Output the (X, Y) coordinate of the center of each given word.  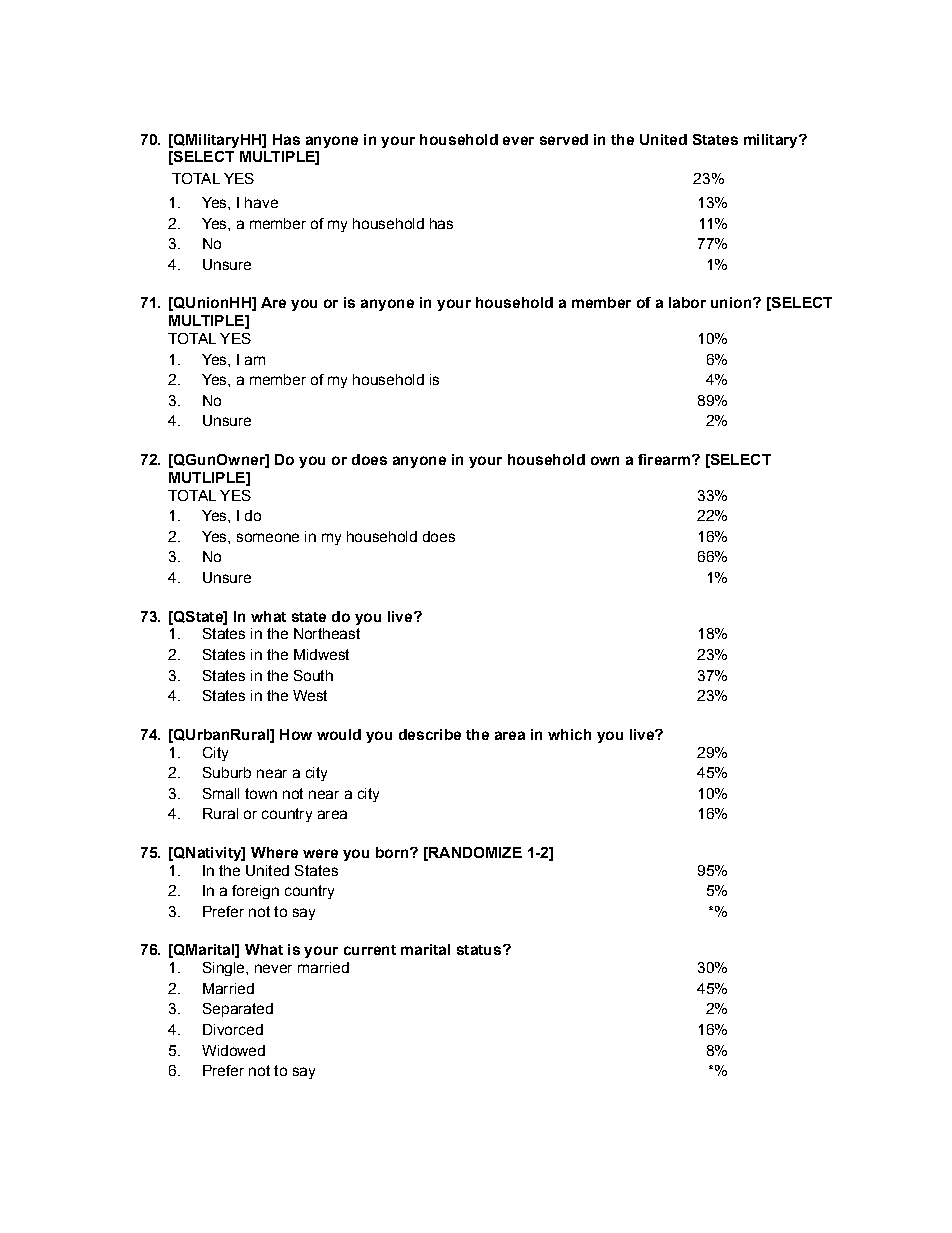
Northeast (327, 633)
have (261, 202)
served (564, 139)
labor (687, 302)
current (370, 950)
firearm (664, 459)
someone (268, 537)
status (479, 950)
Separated (238, 1010)
